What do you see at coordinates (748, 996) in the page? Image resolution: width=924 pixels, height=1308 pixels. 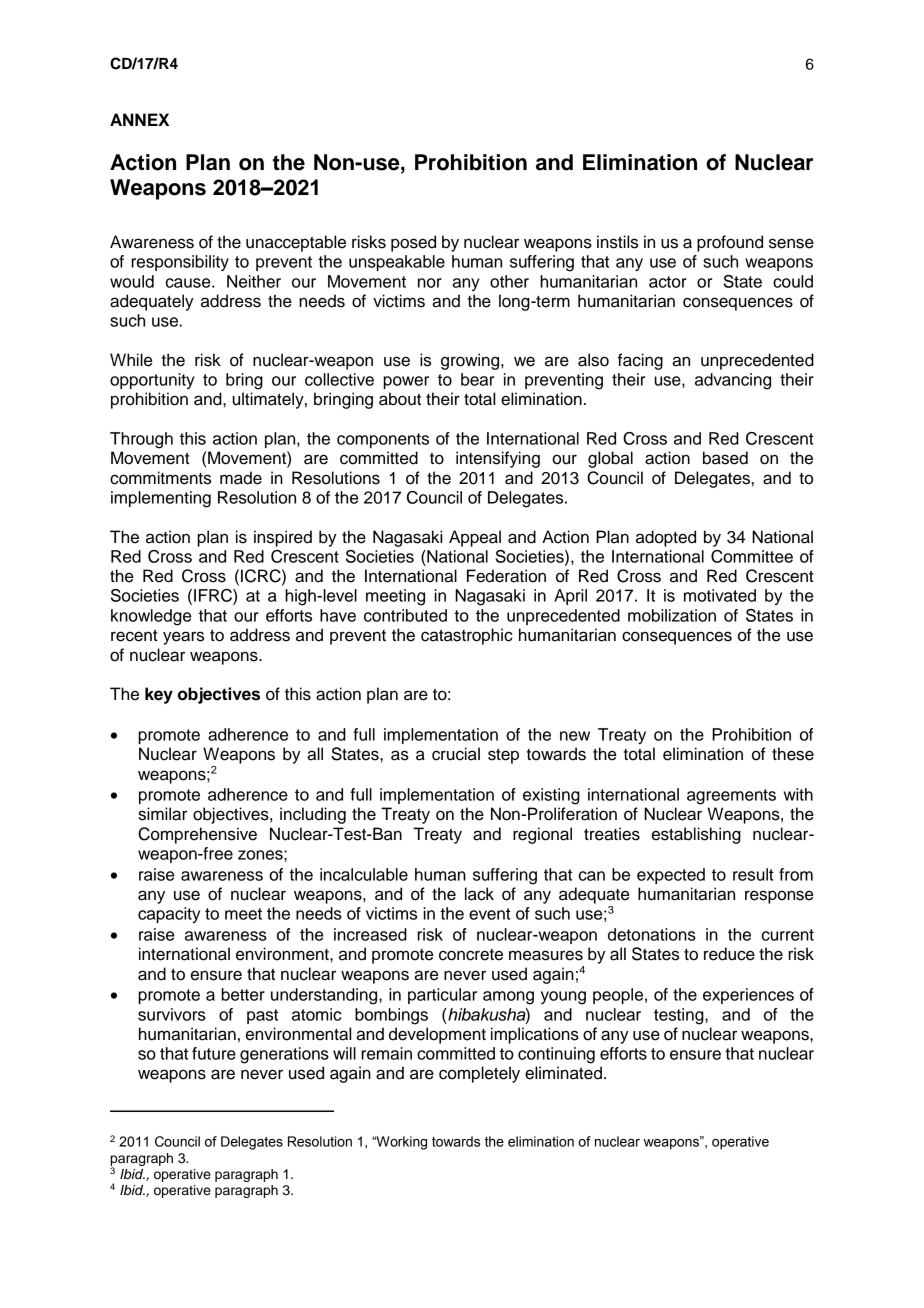 I see `experiences` at bounding box center [748, 996].
